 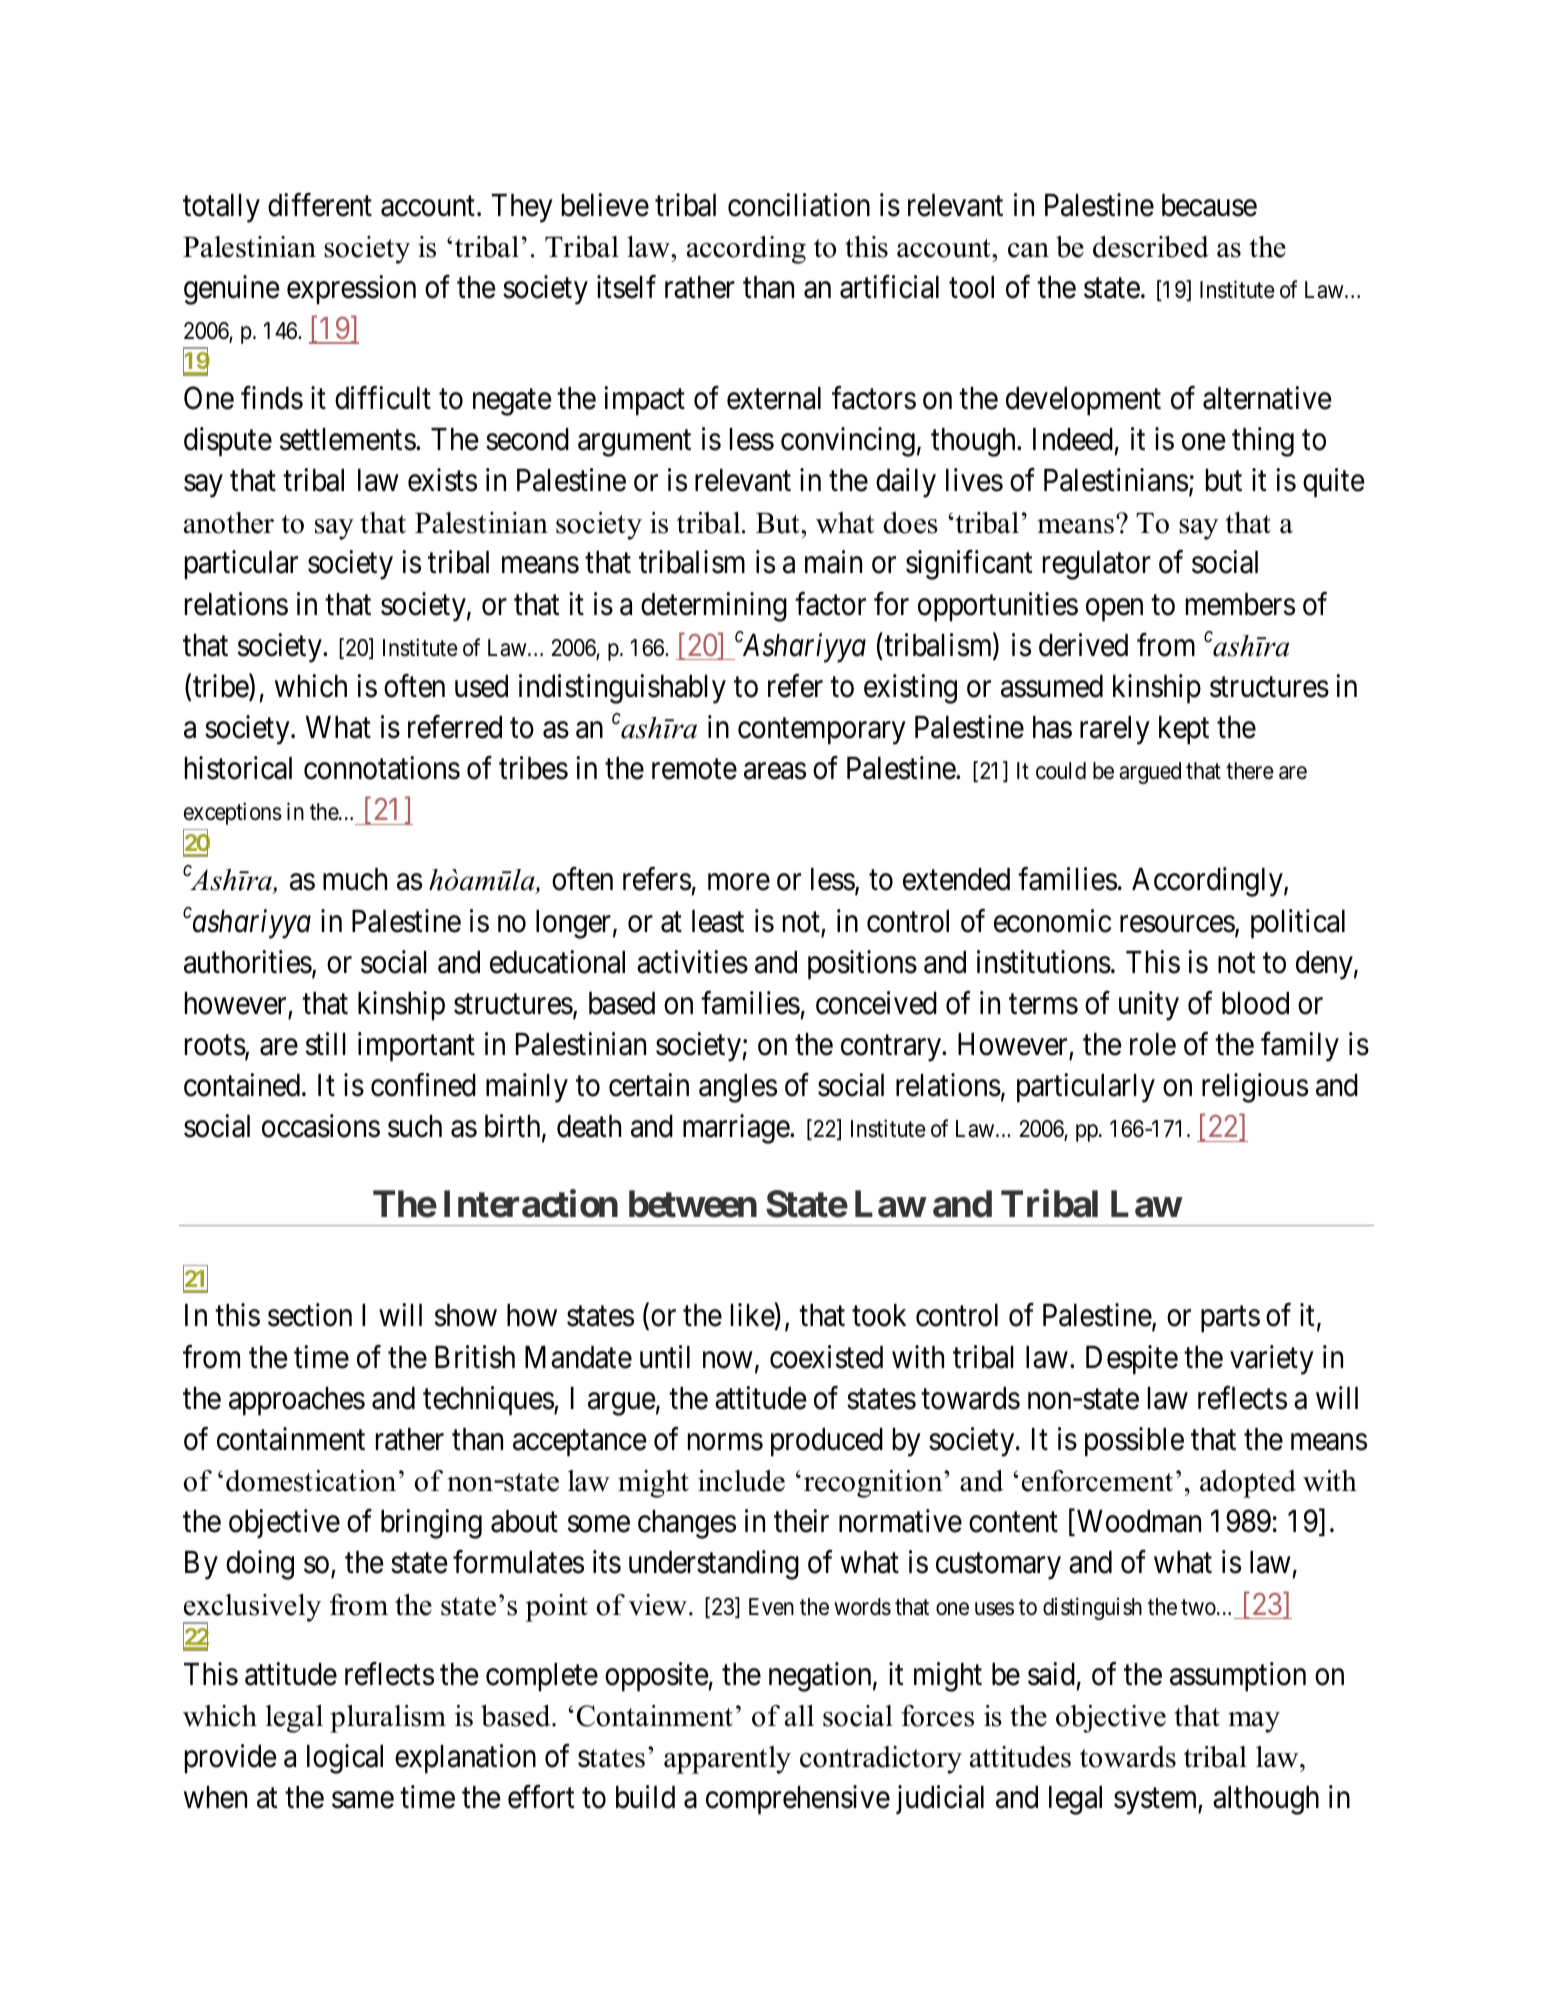 What do you see at coordinates (727, 1760) in the screenshot?
I see `apparently` at bounding box center [727, 1760].
